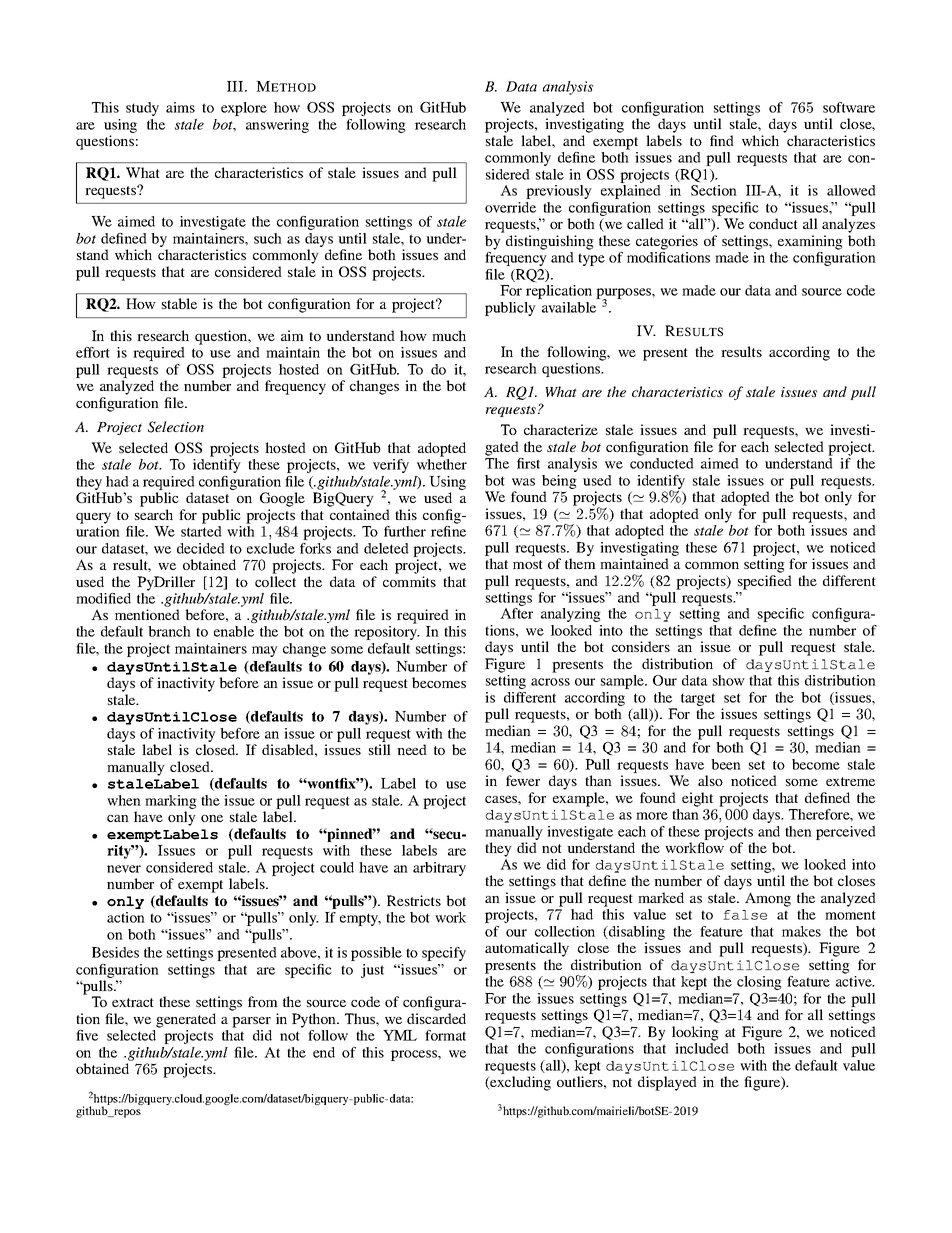 The width and height of the page is (952, 1233). I want to click on examining, so click(810, 242).
